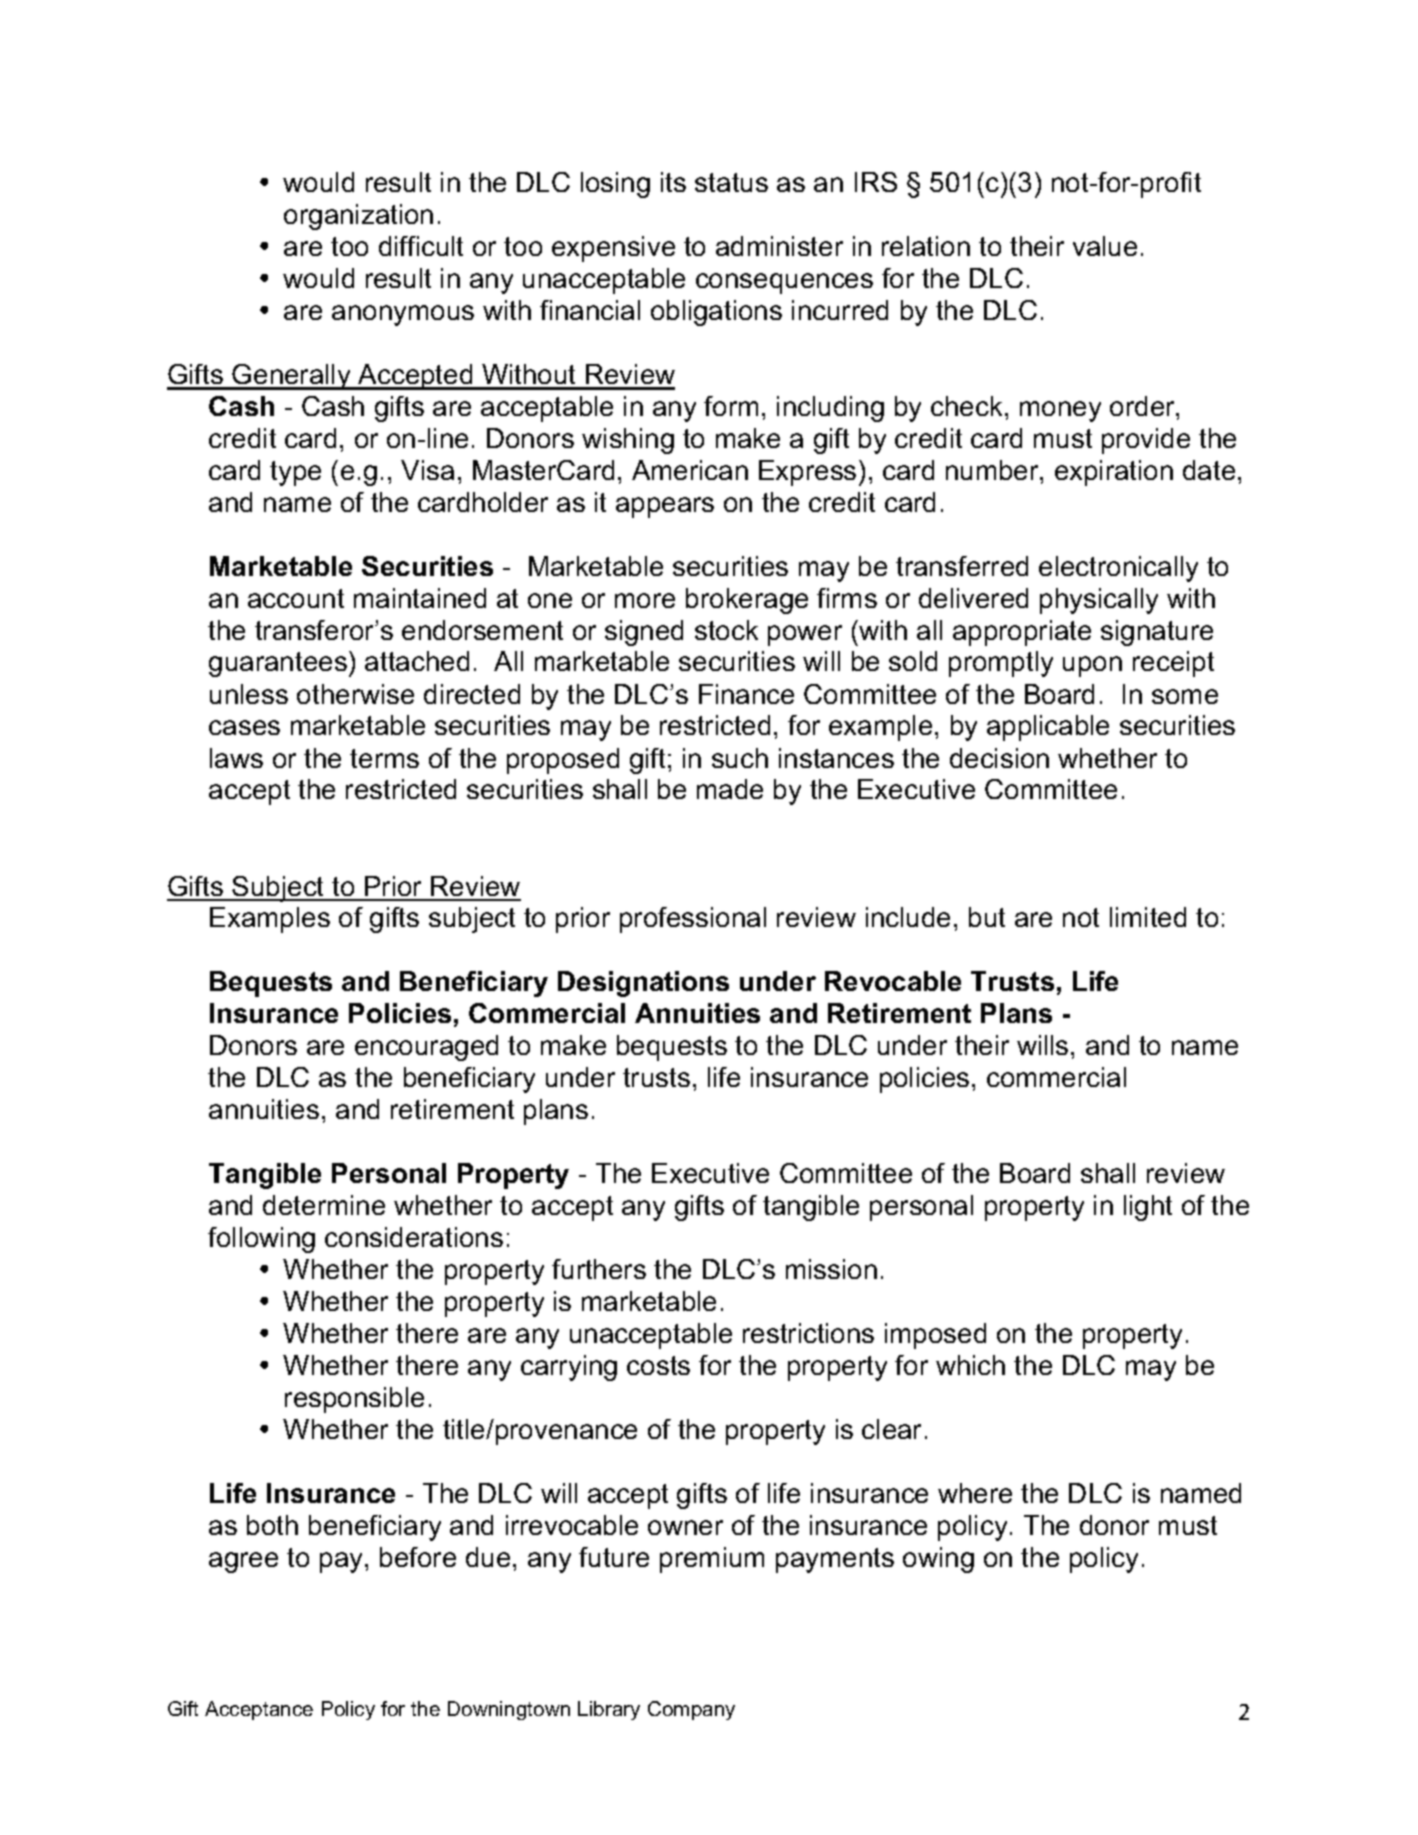 The height and width of the document is (1835, 1418). What do you see at coordinates (731, 182) in the document?
I see `status` at bounding box center [731, 182].
